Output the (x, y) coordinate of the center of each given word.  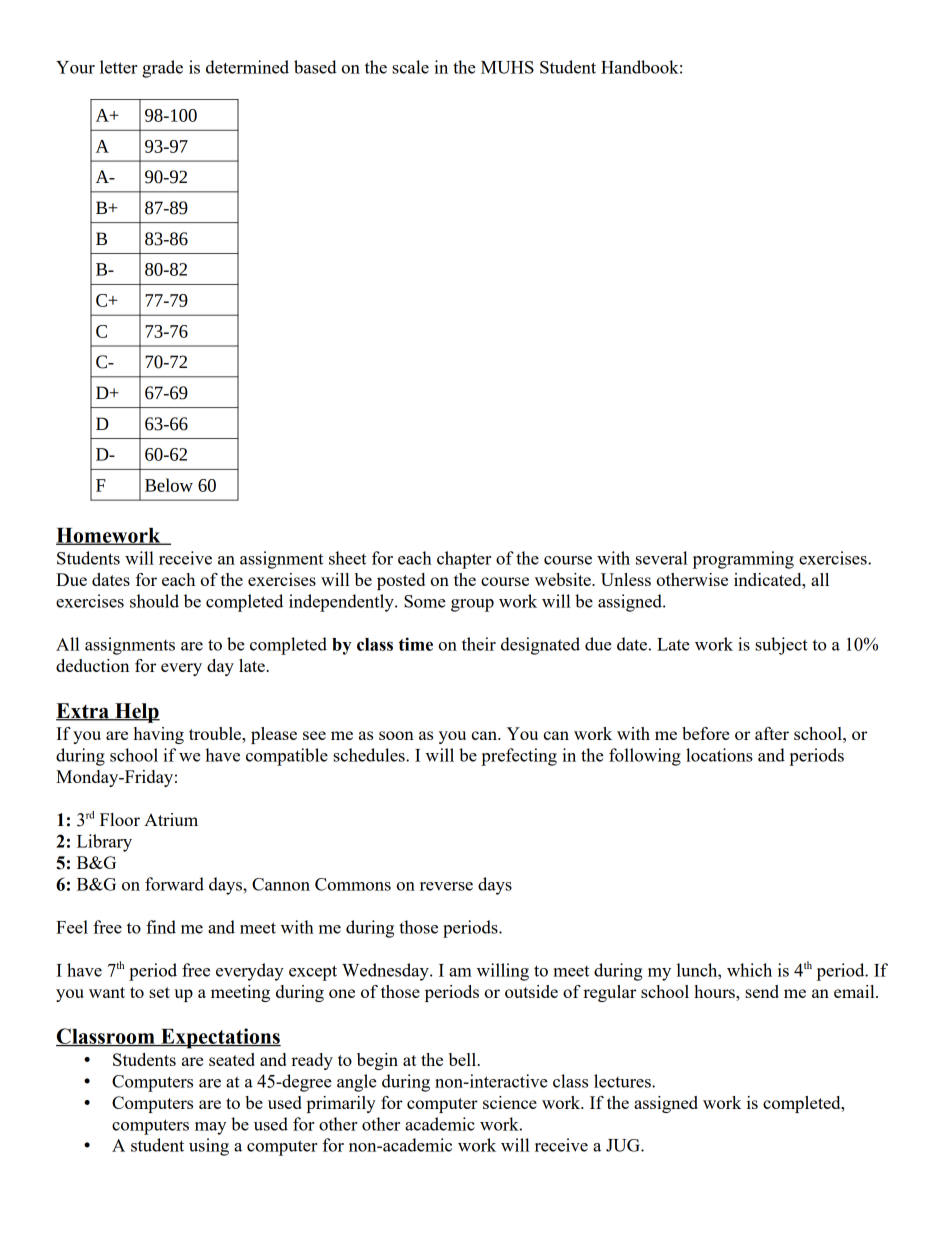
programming (743, 560)
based (315, 67)
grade (162, 69)
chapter (464, 560)
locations (719, 755)
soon (396, 735)
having (159, 735)
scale (410, 67)
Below (169, 485)
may (210, 1128)
